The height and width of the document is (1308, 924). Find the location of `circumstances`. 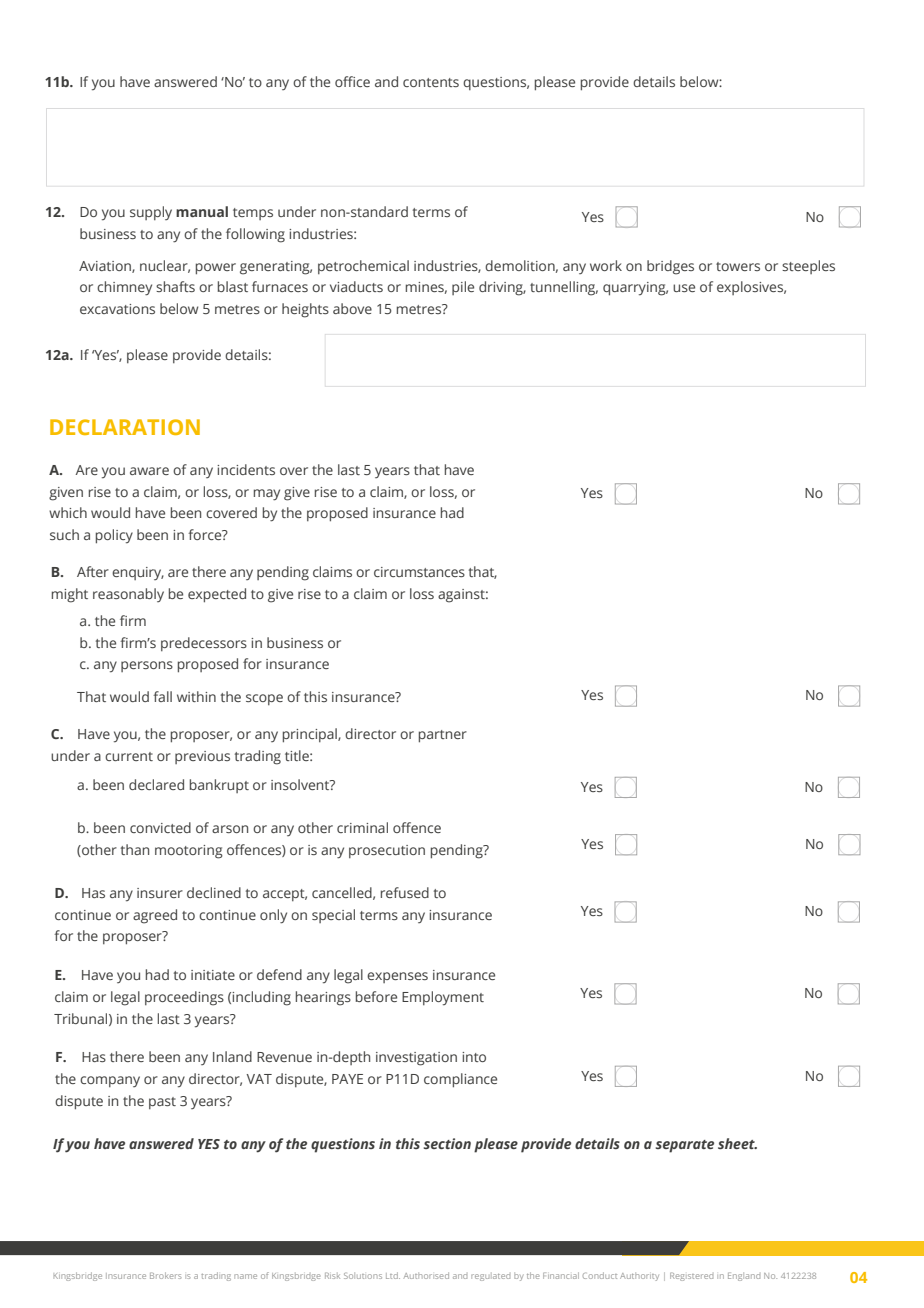

circumstances is located at coordinates (419, 572).
